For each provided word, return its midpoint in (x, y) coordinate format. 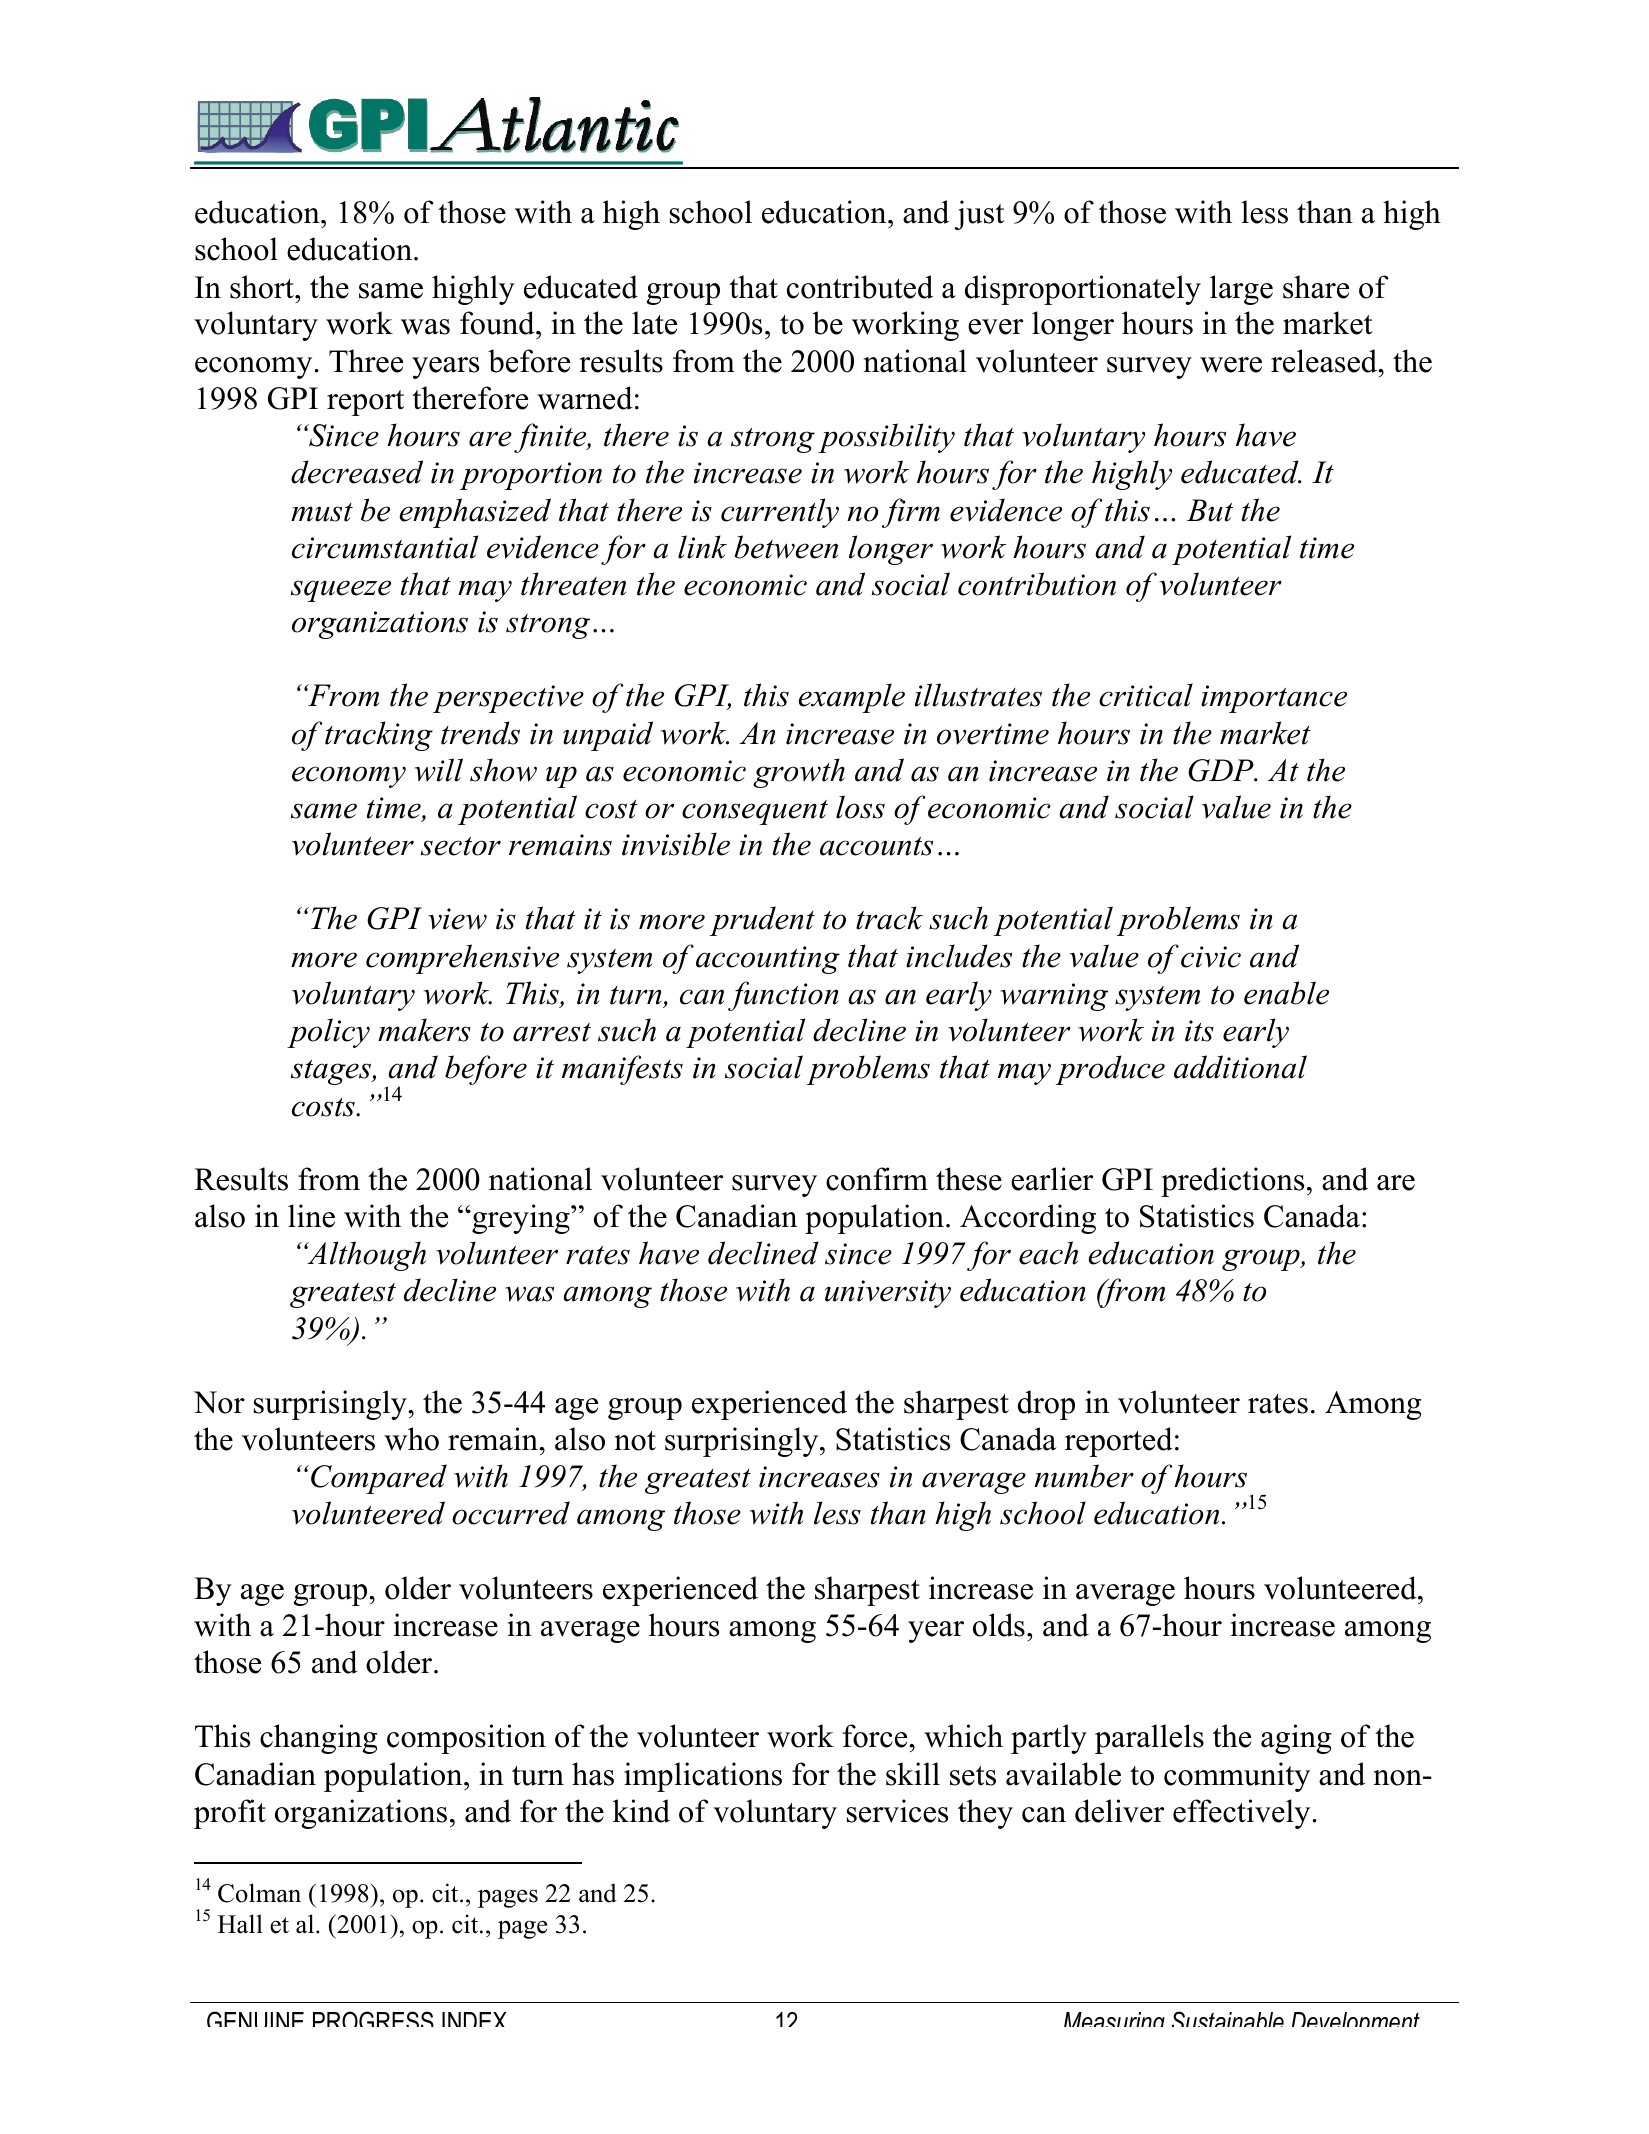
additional (1240, 1067)
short (263, 287)
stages (332, 1072)
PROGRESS (373, 2019)
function (783, 996)
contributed (860, 287)
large (1241, 290)
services (897, 1811)
